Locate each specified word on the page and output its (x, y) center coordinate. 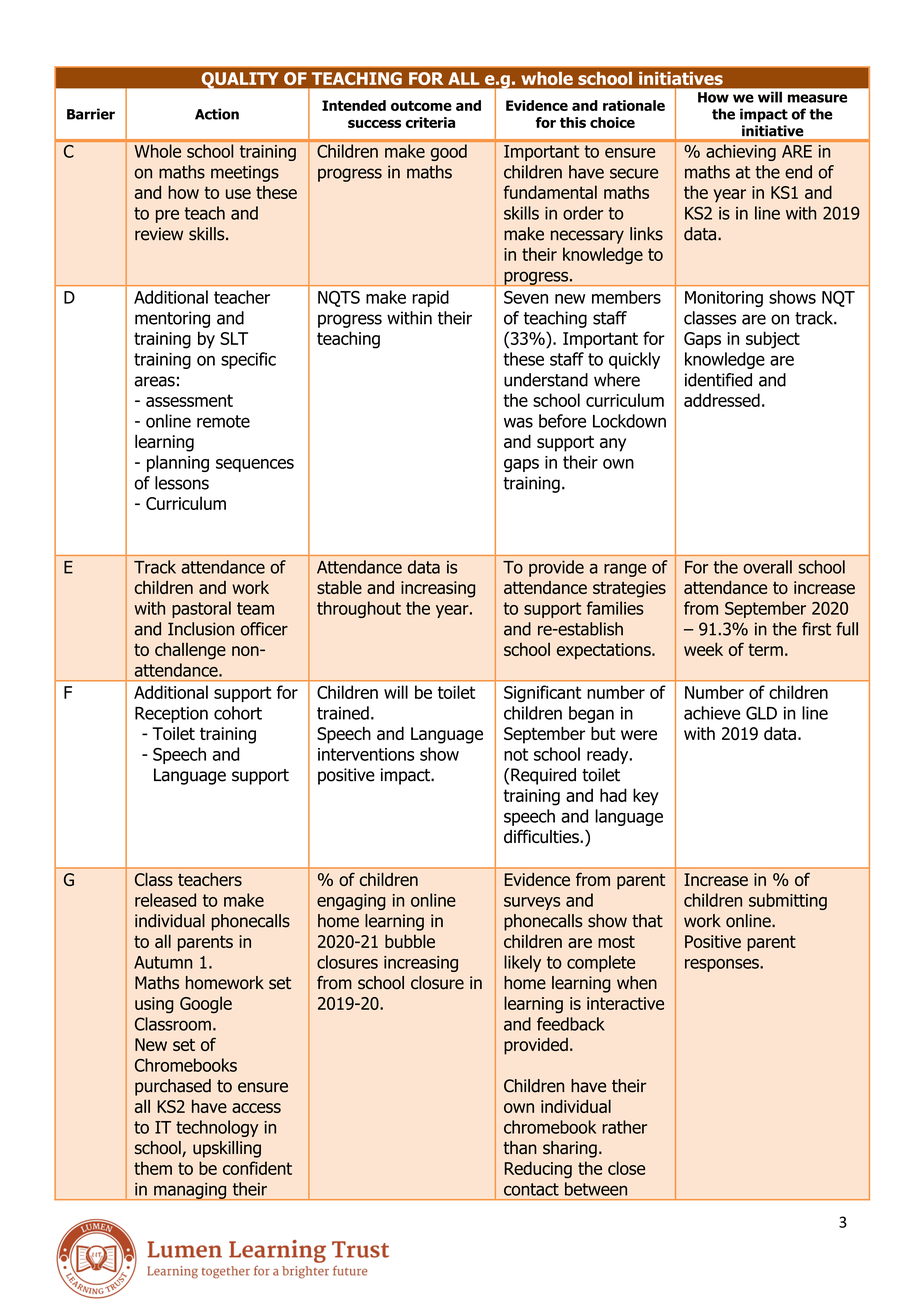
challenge (190, 651)
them (153, 1168)
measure (817, 98)
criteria (430, 122)
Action (217, 114)
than (520, 1148)
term (765, 649)
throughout (359, 609)
